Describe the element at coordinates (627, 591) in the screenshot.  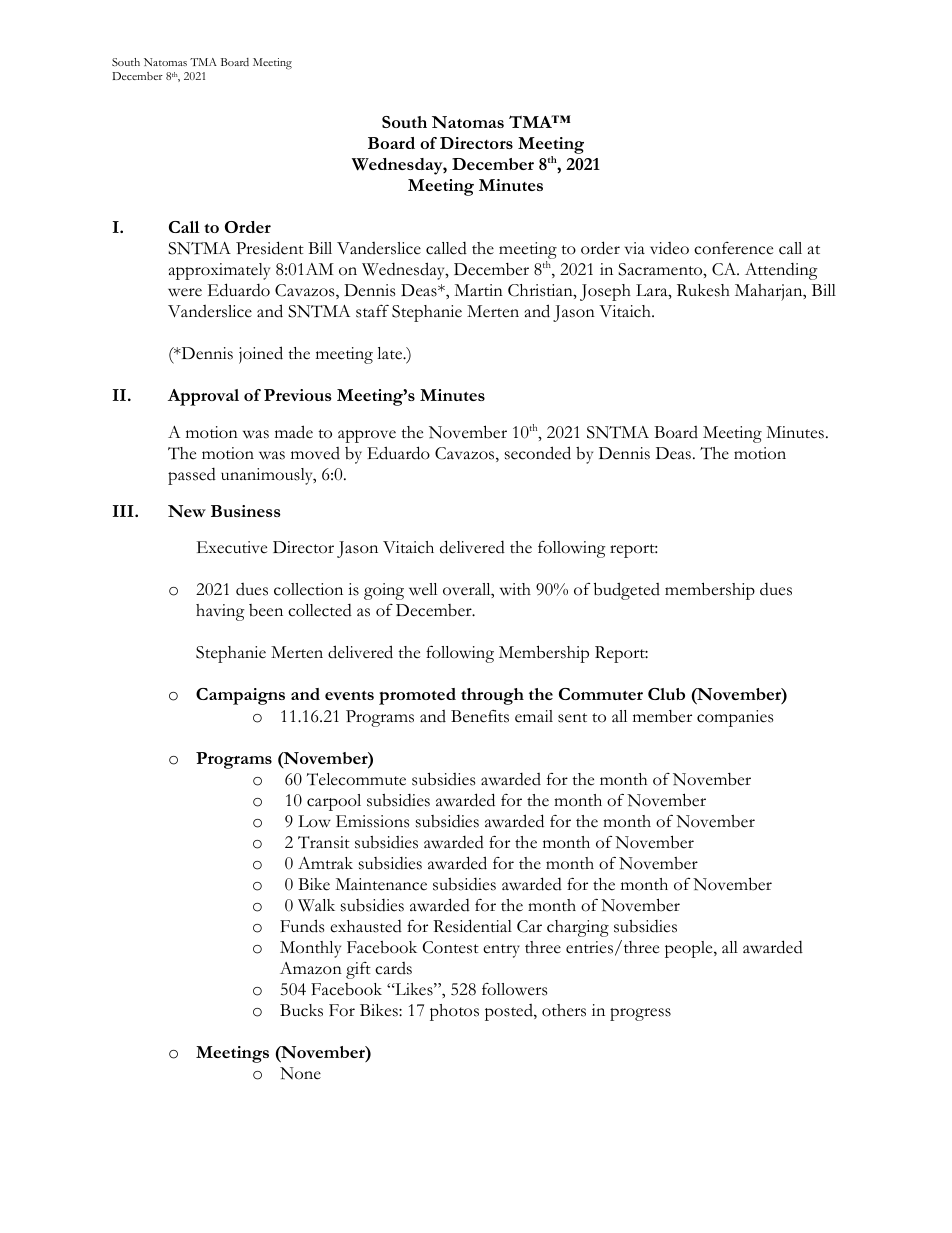
I see `budgeted` at that location.
